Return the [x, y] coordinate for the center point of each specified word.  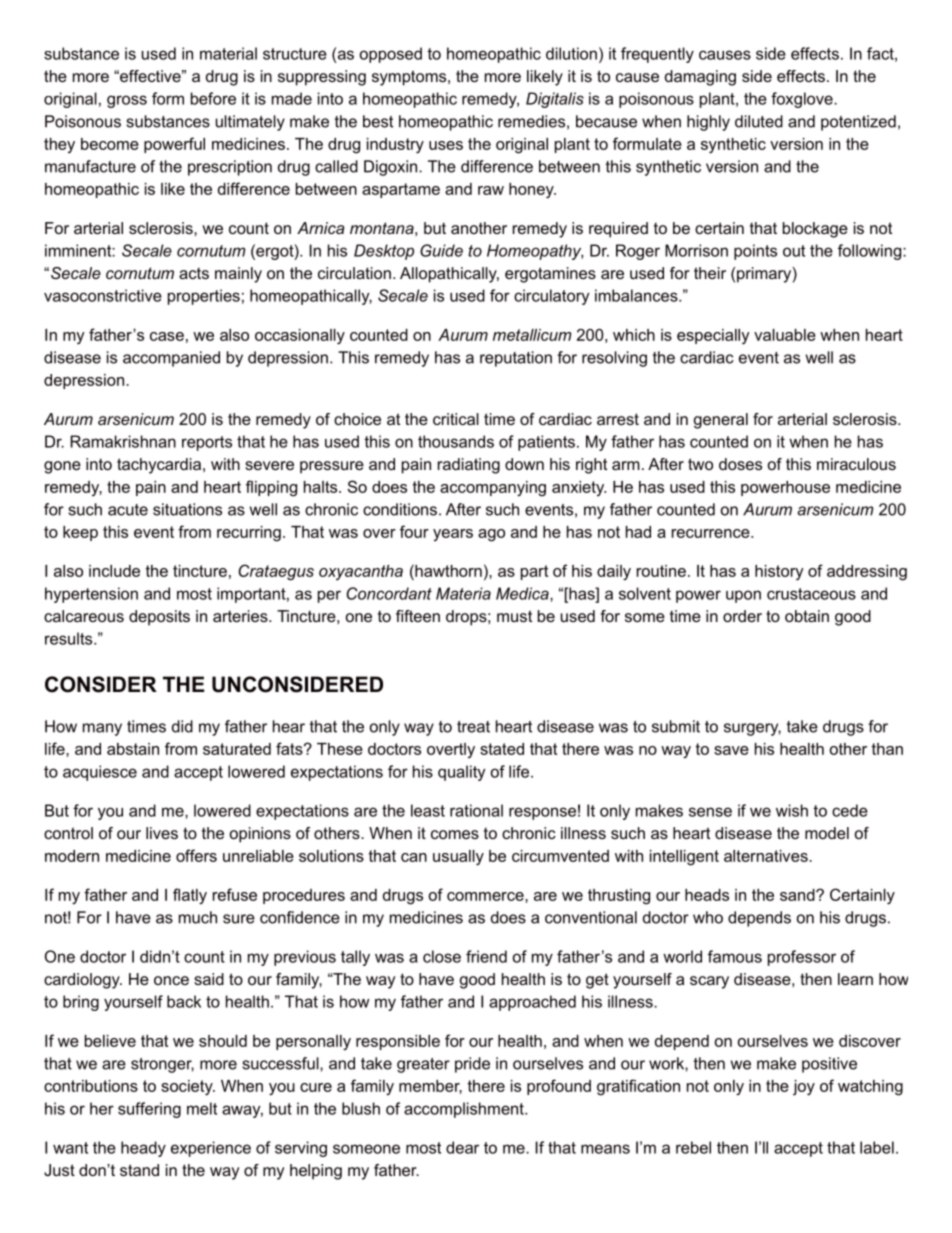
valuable [785, 335]
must [514, 616]
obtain [807, 616]
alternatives [767, 856]
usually [458, 858]
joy [804, 1088]
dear [462, 1147]
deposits [159, 618]
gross [127, 101]
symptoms [410, 78]
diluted [759, 121]
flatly [190, 896]
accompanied [171, 359]
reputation [516, 359]
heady [143, 1149]
